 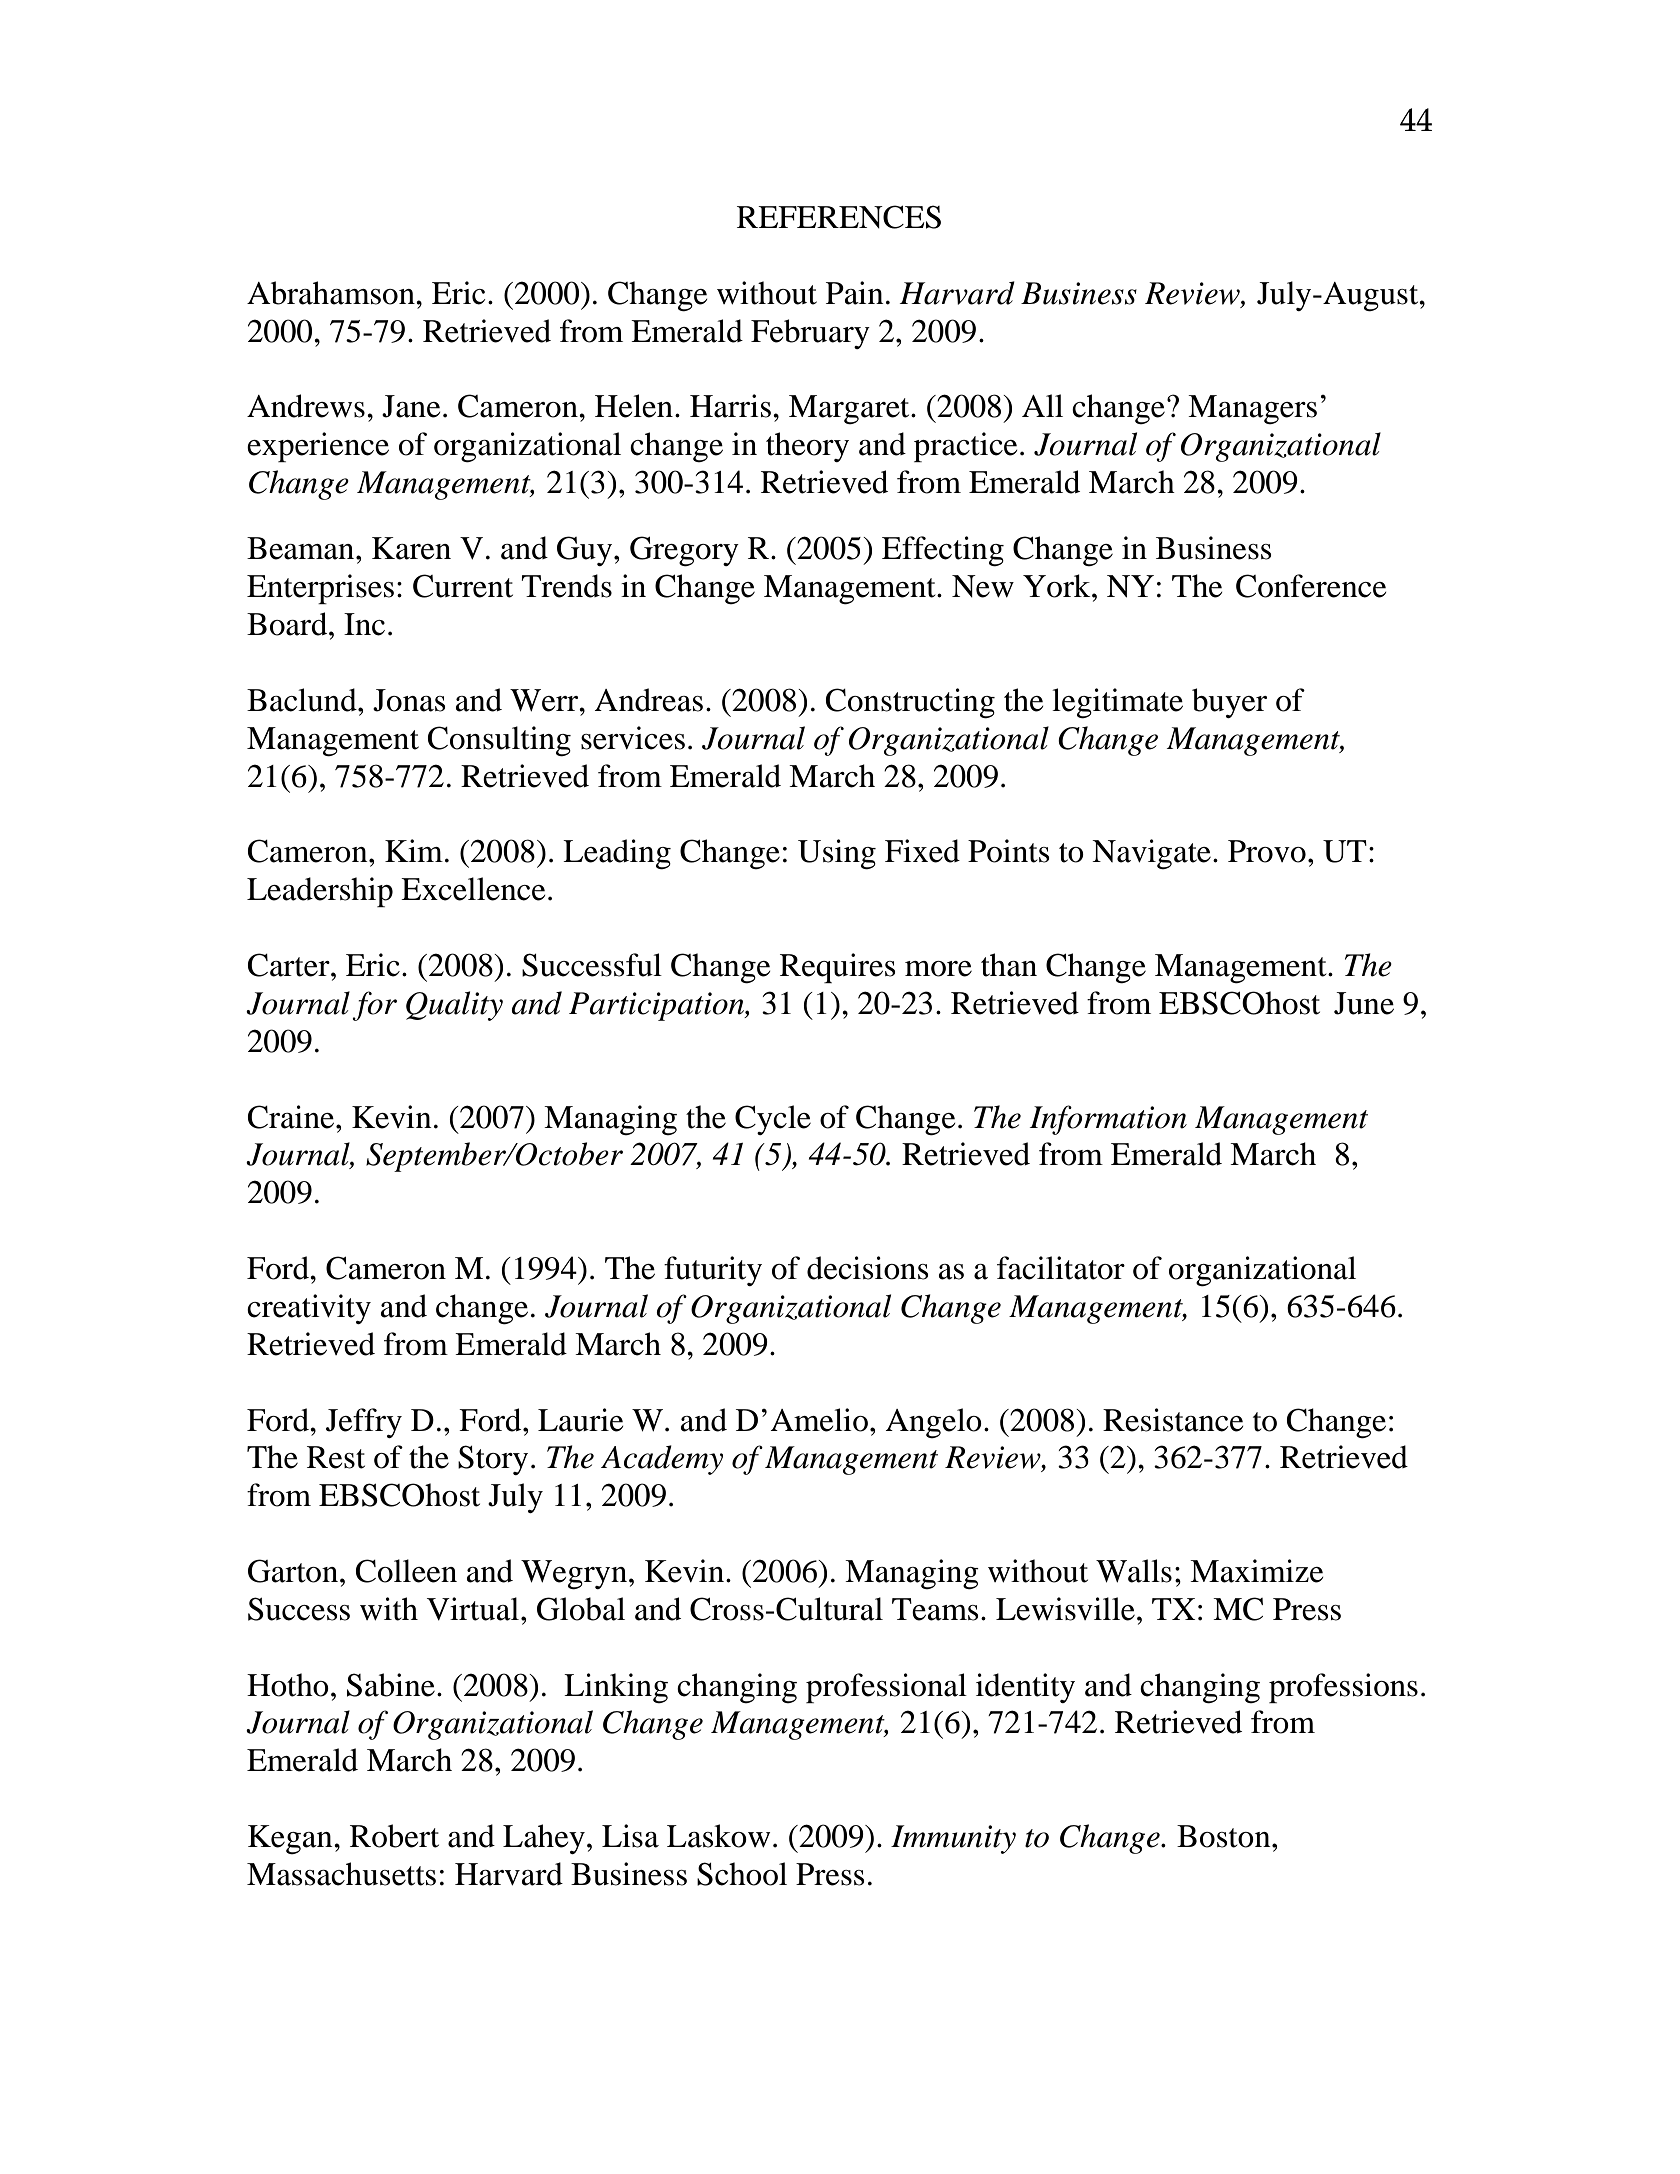 I want to click on Quality, so click(x=454, y=1006).
